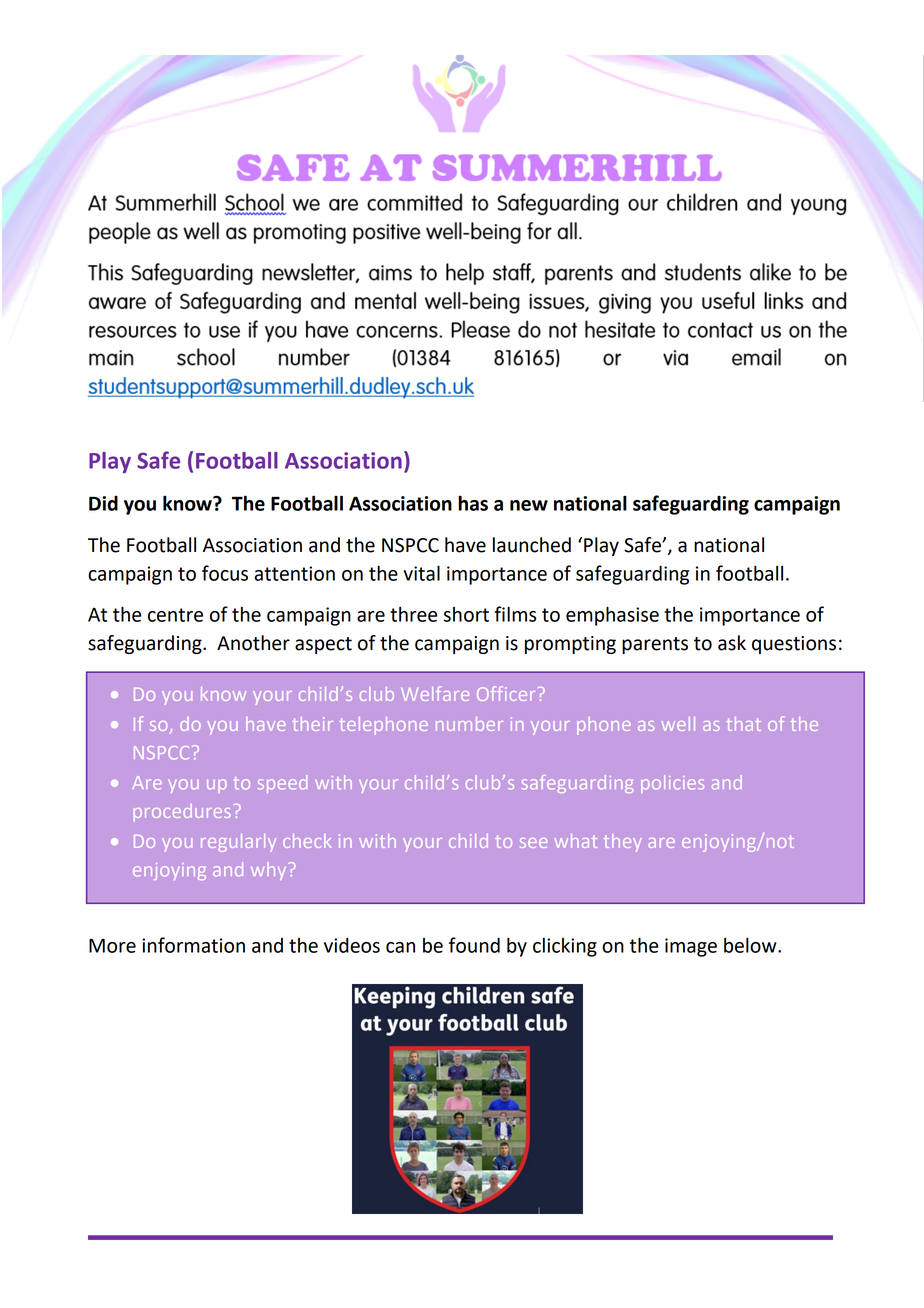 The height and width of the screenshot is (1308, 924). What do you see at coordinates (612, 616) in the screenshot?
I see `emphasise` at bounding box center [612, 616].
